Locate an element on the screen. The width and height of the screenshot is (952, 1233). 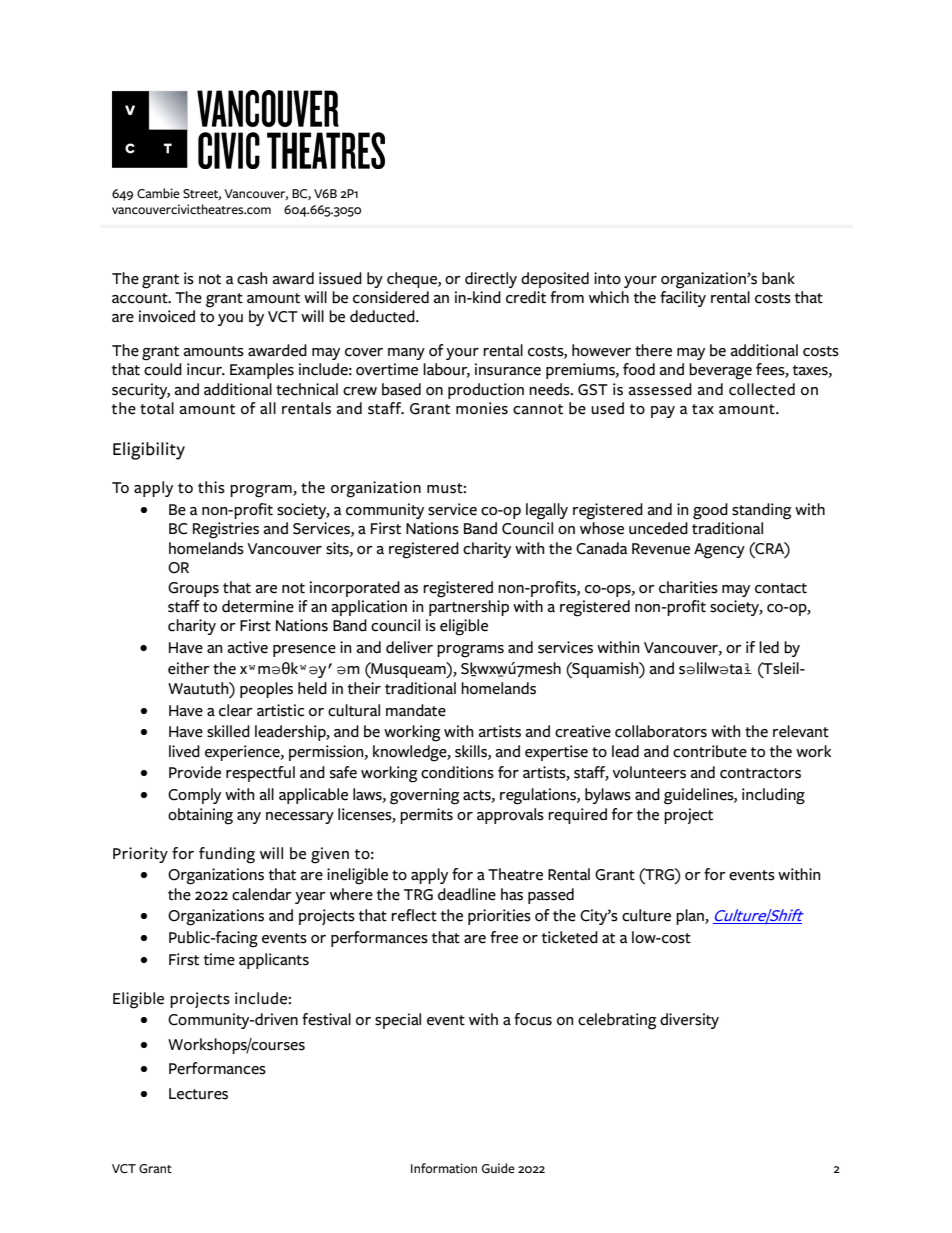
contribute is located at coordinates (710, 751).
